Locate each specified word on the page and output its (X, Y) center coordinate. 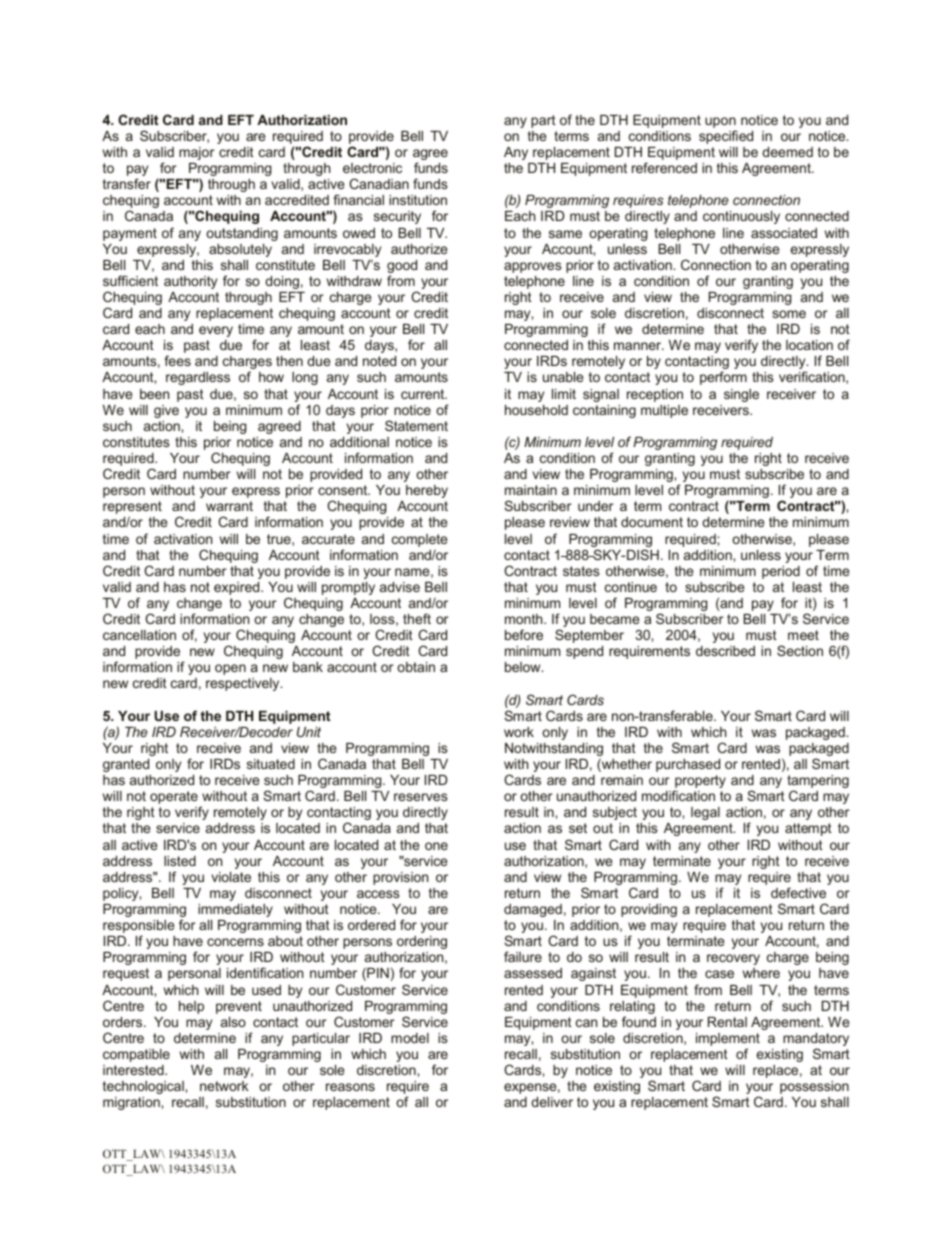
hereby (427, 491)
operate (174, 797)
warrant (229, 506)
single (741, 395)
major (196, 153)
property (700, 783)
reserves (421, 797)
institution (418, 200)
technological (144, 1087)
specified (726, 137)
